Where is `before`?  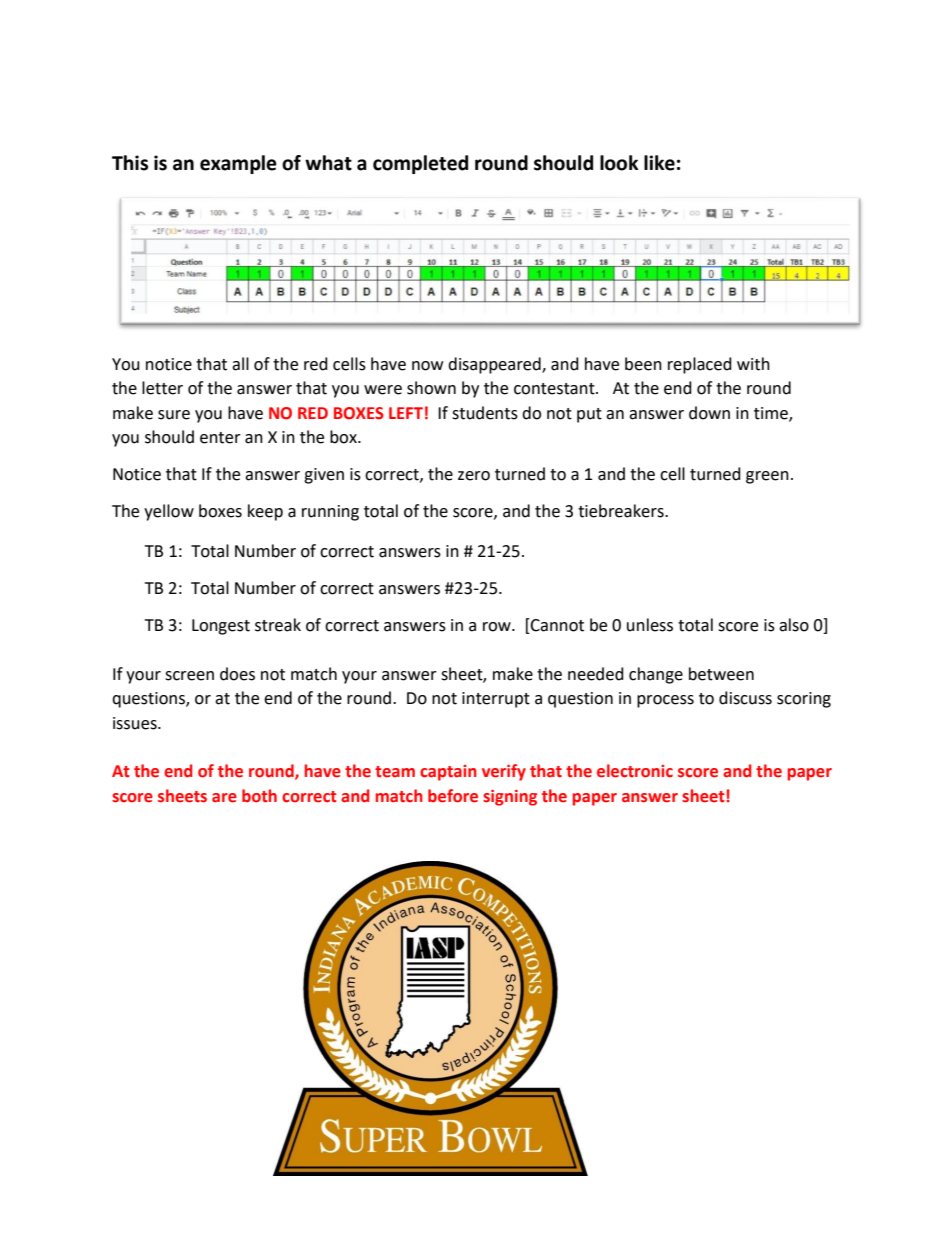
before is located at coordinates (453, 796).
